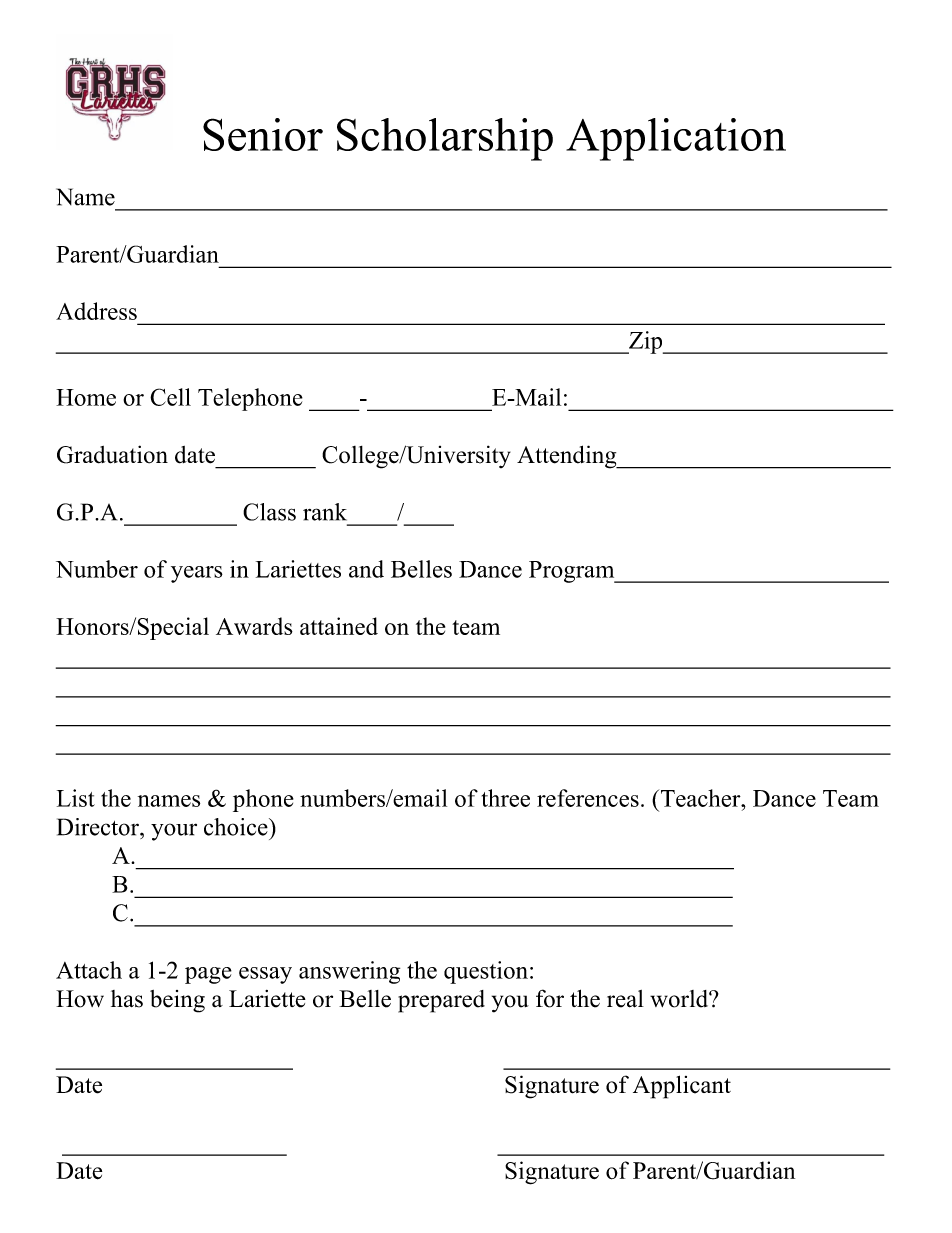  I want to click on references, so click(588, 798).
